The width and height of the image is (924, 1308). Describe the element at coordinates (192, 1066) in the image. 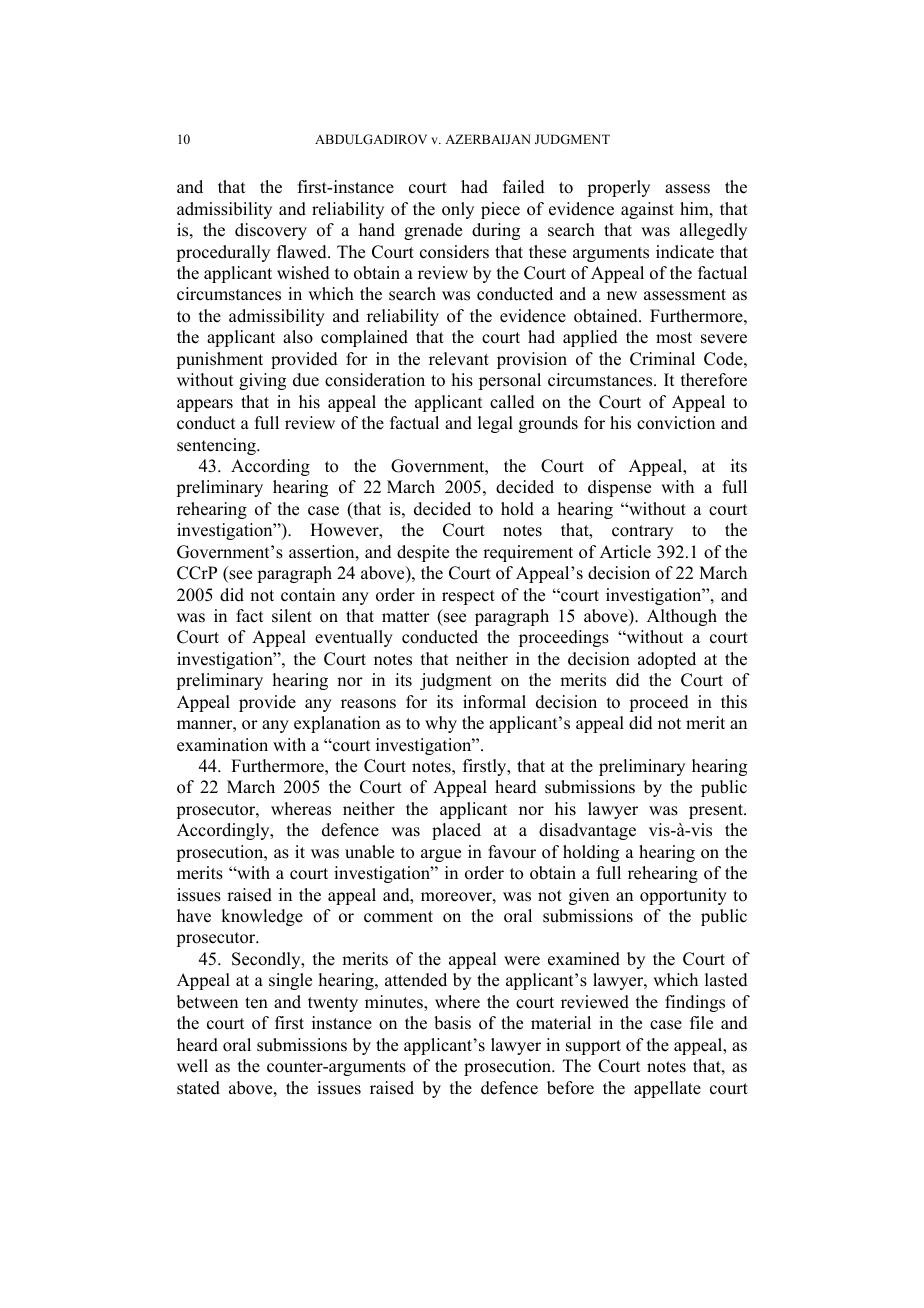

I see `well` at that location.
